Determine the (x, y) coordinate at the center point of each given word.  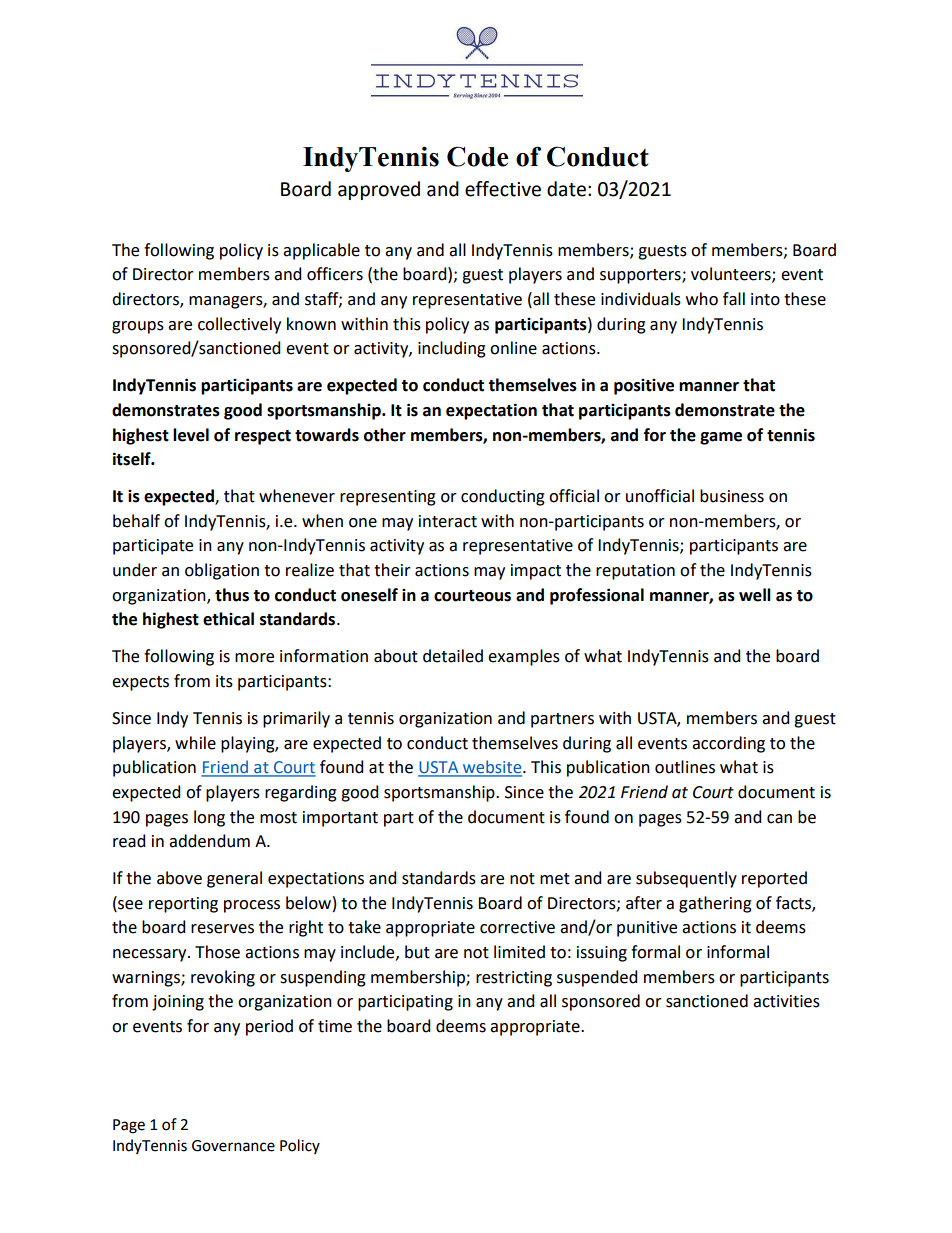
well (755, 595)
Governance (233, 1146)
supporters (641, 276)
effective (503, 189)
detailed (453, 656)
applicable (321, 251)
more (254, 658)
